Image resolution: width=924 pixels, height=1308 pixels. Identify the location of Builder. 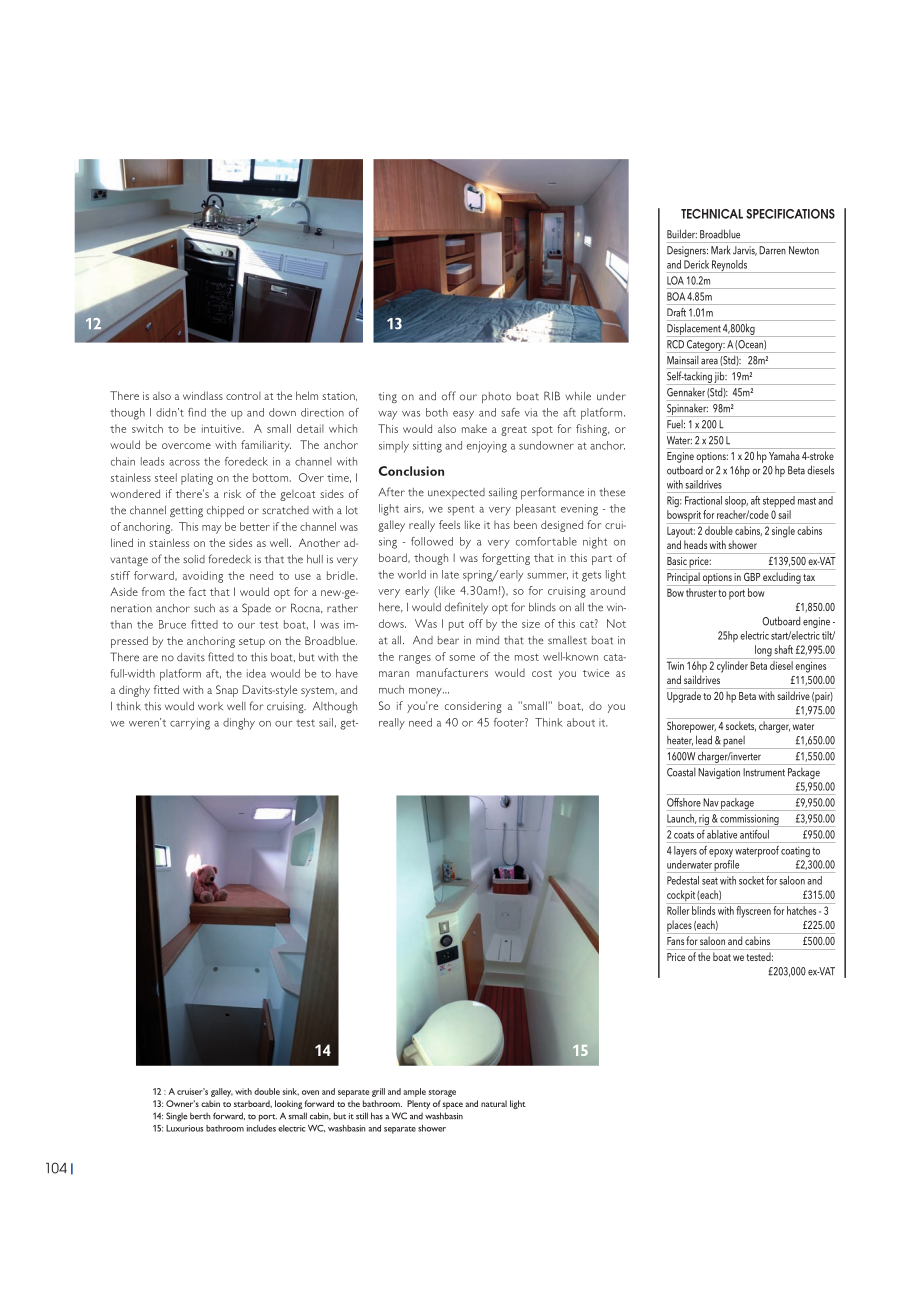
(682, 234).
